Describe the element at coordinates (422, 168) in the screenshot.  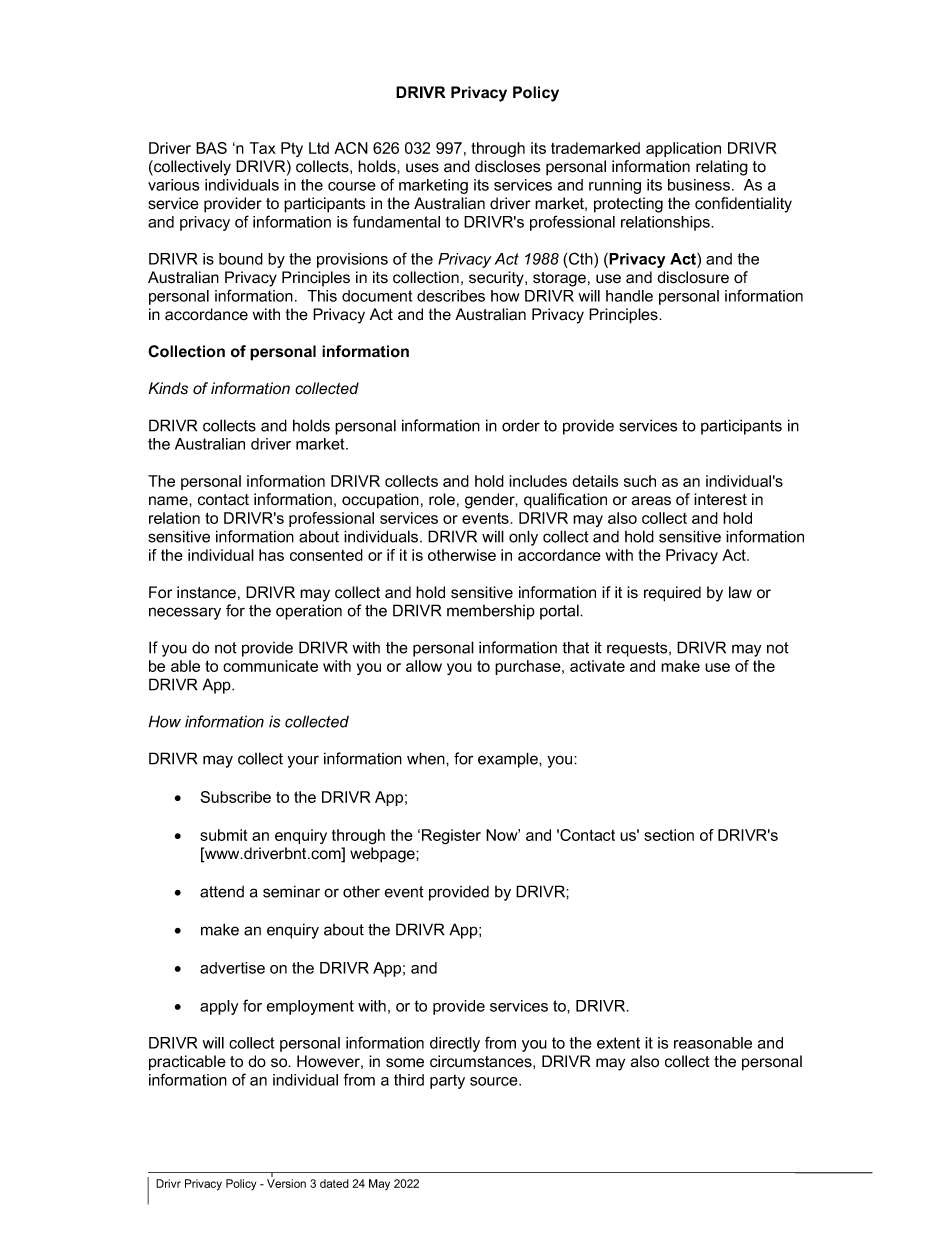
I see `uses` at that location.
